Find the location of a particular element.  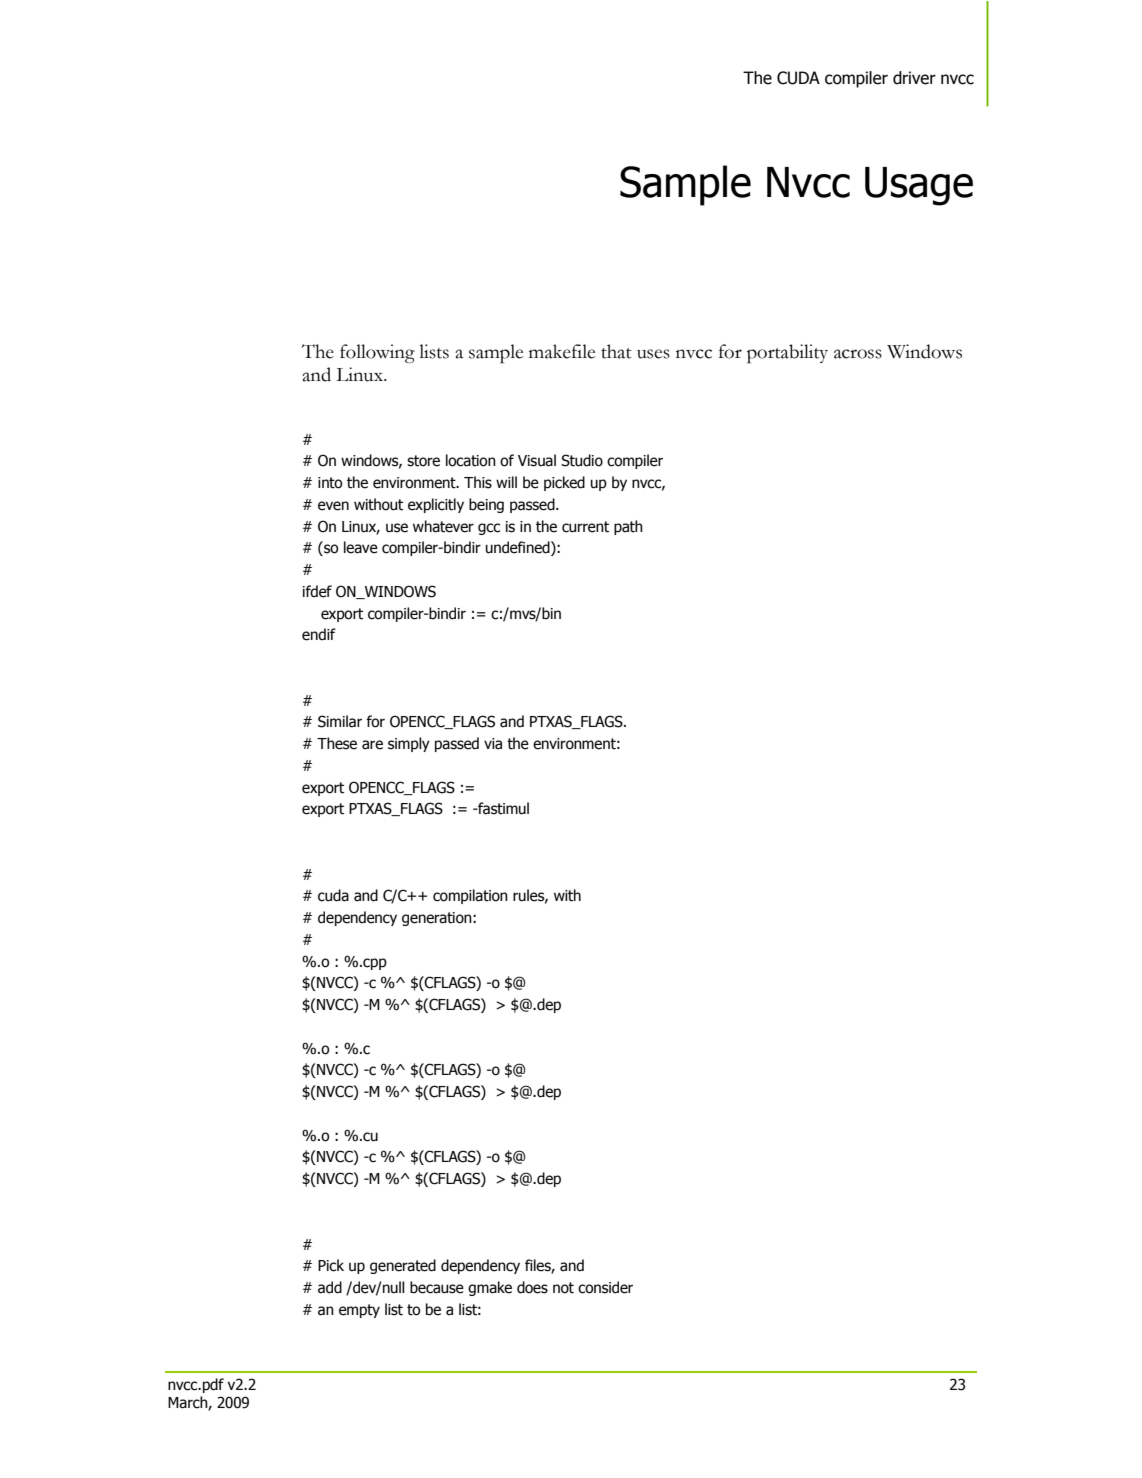

across is located at coordinates (858, 354).
